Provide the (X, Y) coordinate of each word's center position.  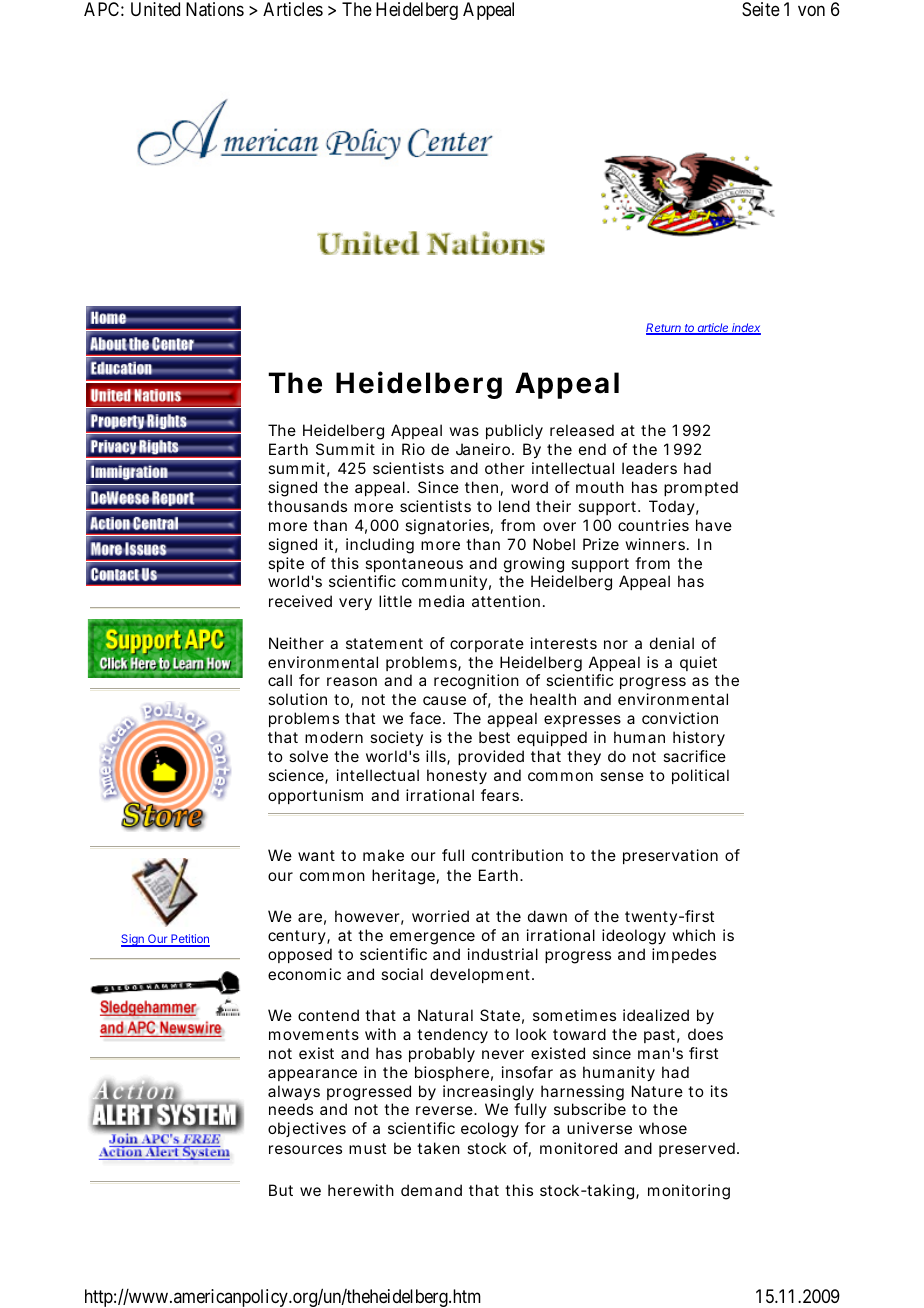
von (811, 11)
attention (506, 601)
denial (672, 643)
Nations (215, 9)
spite (286, 564)
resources (305, 1149)
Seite (761, 9)
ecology (490, 1130)
